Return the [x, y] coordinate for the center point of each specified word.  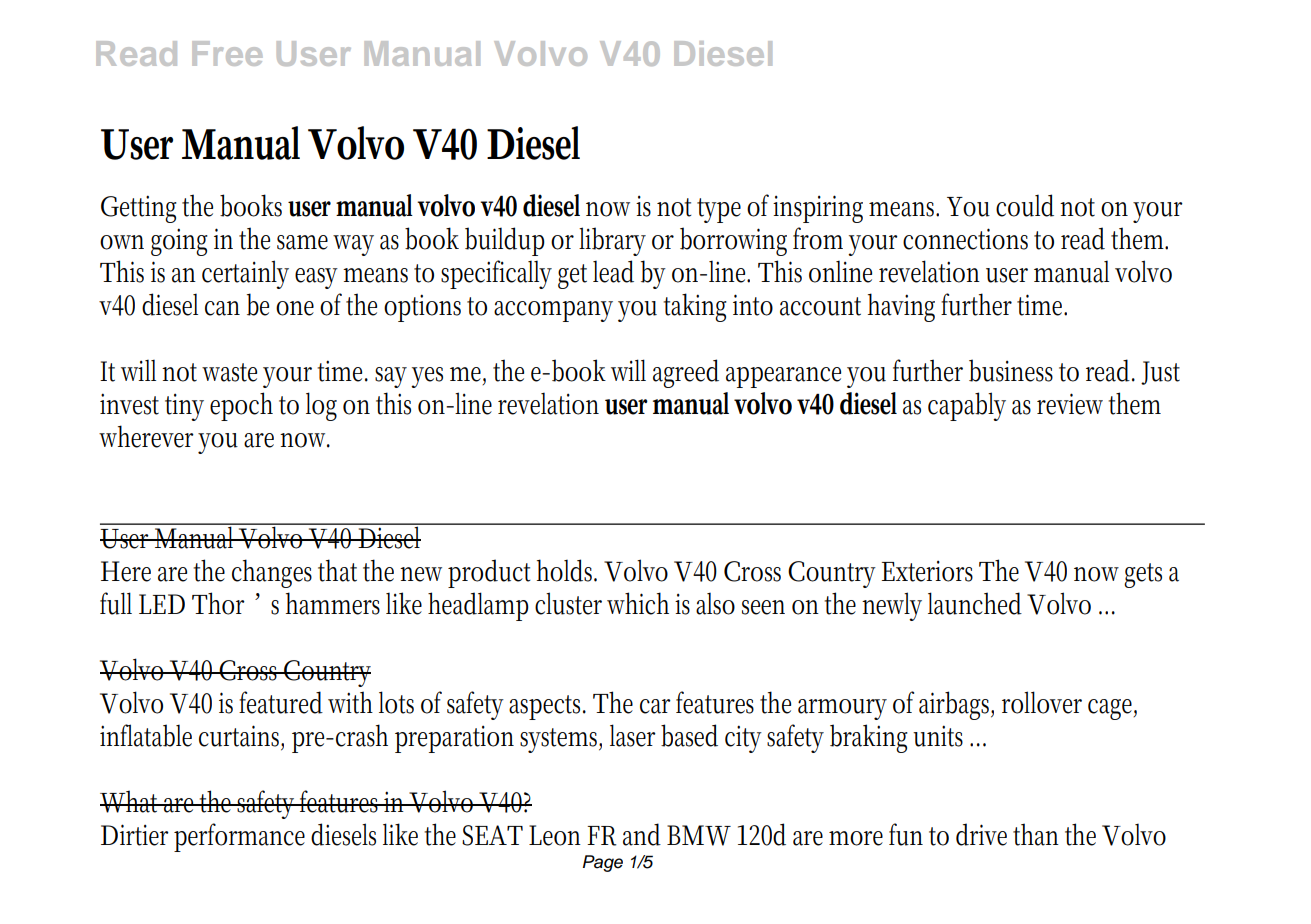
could [1025, 205]
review [1070, 404]
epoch [241, 406]
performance [239, 837]
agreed [686, 373]
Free [227, 53]
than [1036, 834]
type [719, 210]
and [642, 834]
